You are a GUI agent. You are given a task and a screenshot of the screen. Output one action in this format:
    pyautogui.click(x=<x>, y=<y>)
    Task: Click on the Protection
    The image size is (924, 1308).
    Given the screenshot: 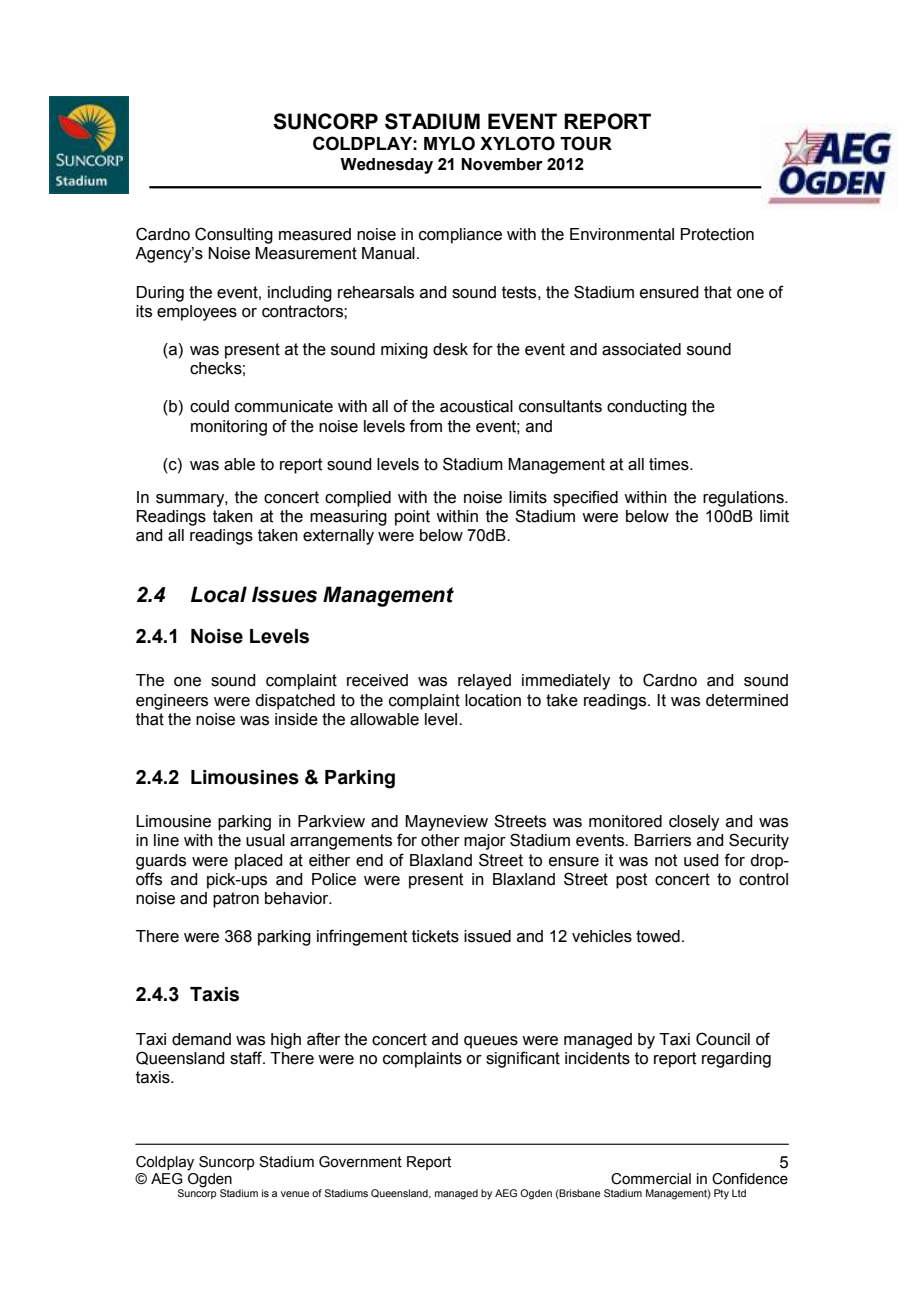 What is the action you would take?
    pyautogui.click(x=717, y=234)
